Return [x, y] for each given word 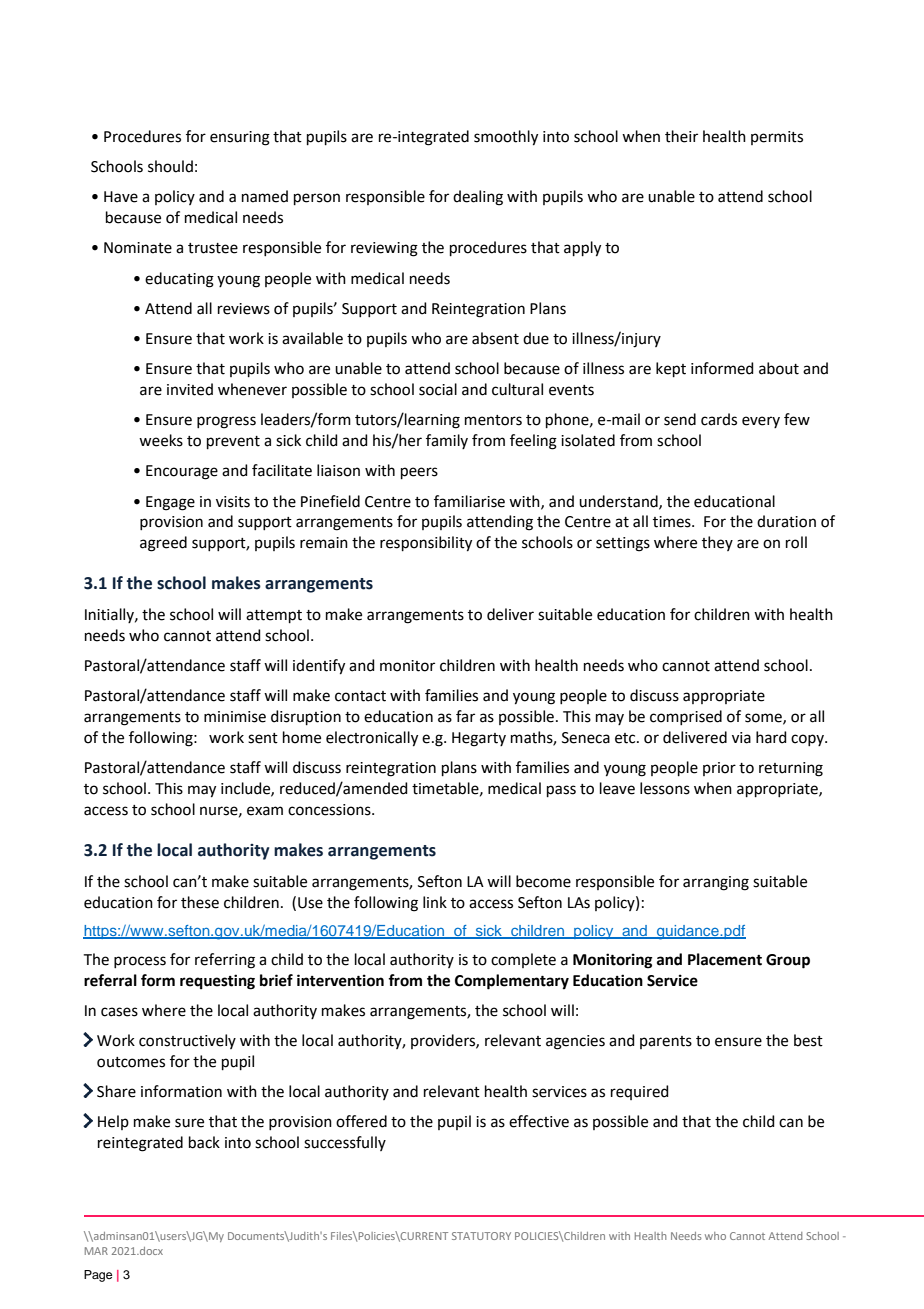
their [681, 136]
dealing [478, 198]
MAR [96, 1251]
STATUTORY [481, 1236]
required [640, 1092]
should [170, 166]
